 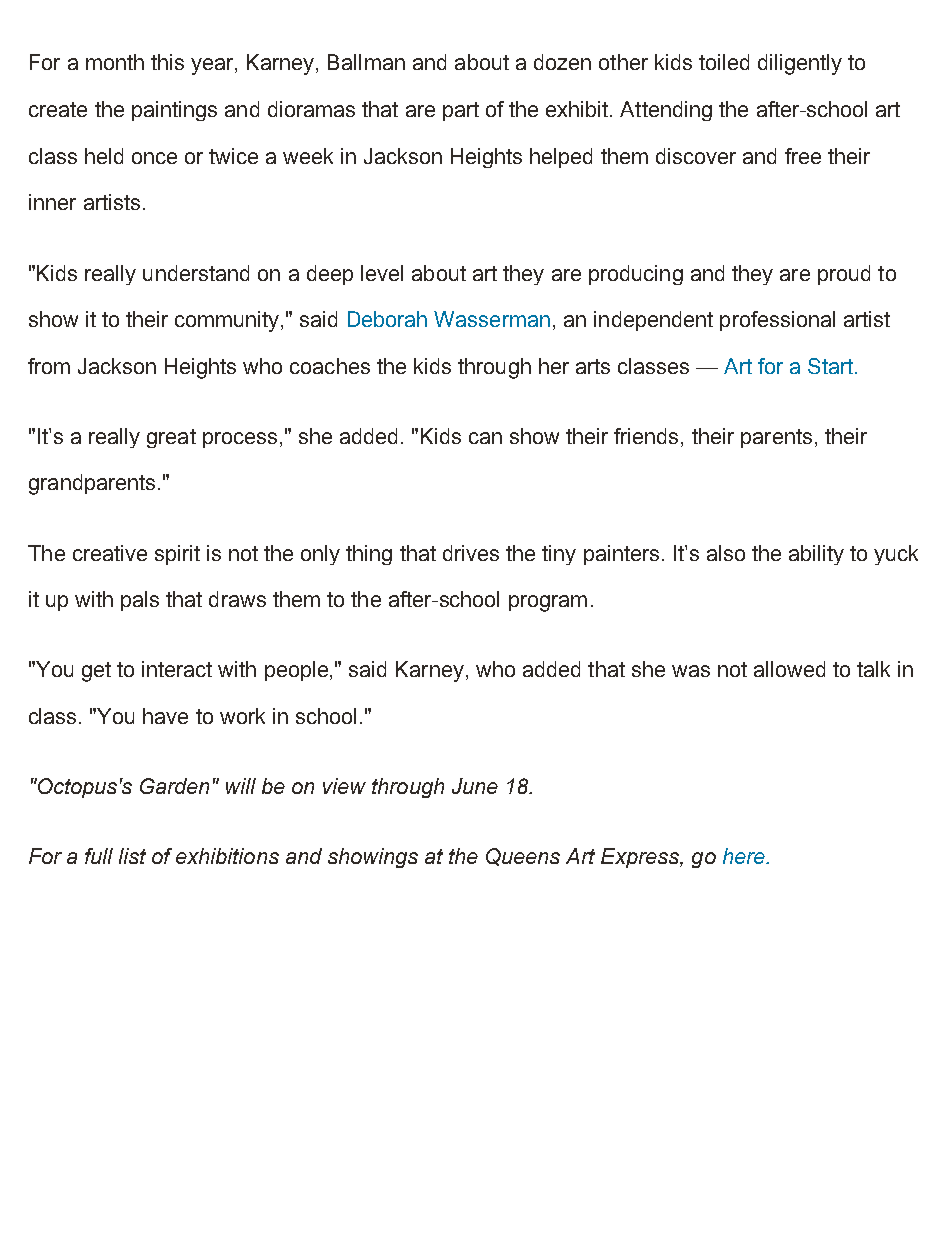 What do you see at coordinates (800, 64) in the screenshot?
I see `diligently` at bounding box center [800, 64].
